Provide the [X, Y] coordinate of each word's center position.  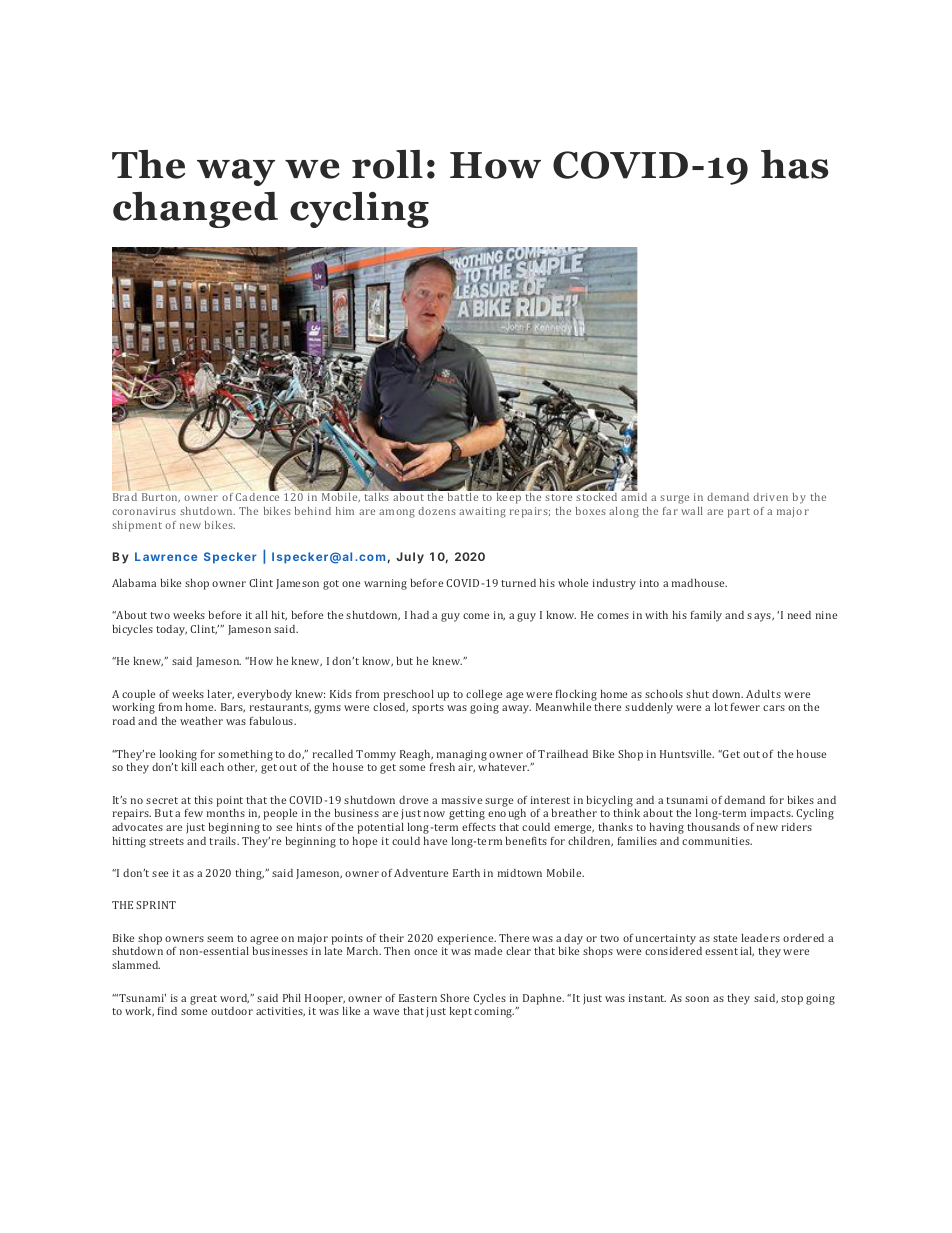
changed [195, 210]
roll [387, 164]
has [794, 164]
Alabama [134, 583]
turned [518, 583]
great [203, 1000]
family [706, 616]
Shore [454, 998]
